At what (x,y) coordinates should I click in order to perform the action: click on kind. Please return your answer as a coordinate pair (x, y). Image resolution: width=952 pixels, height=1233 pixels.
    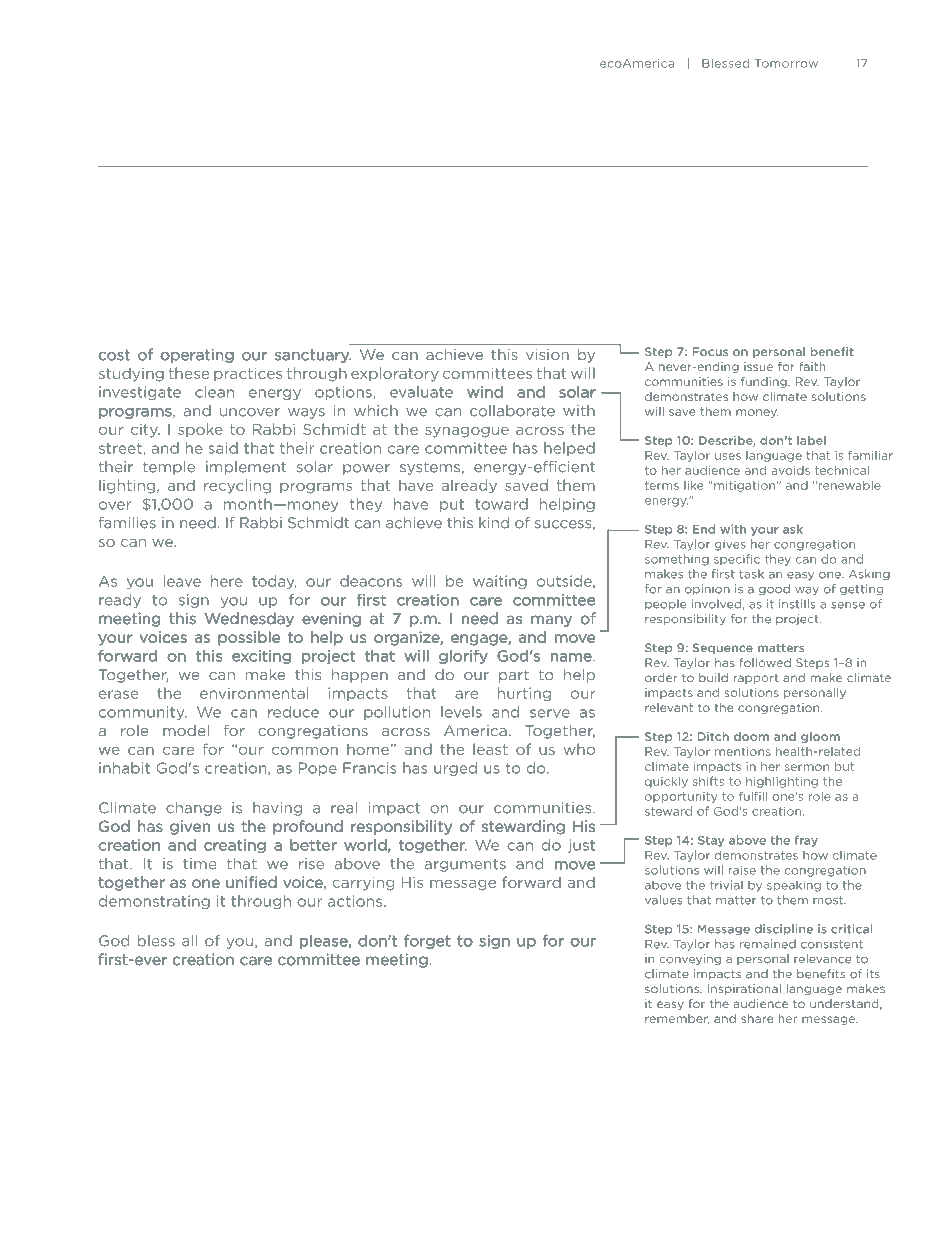
    Looking at the image, I should click on (494, 523).
